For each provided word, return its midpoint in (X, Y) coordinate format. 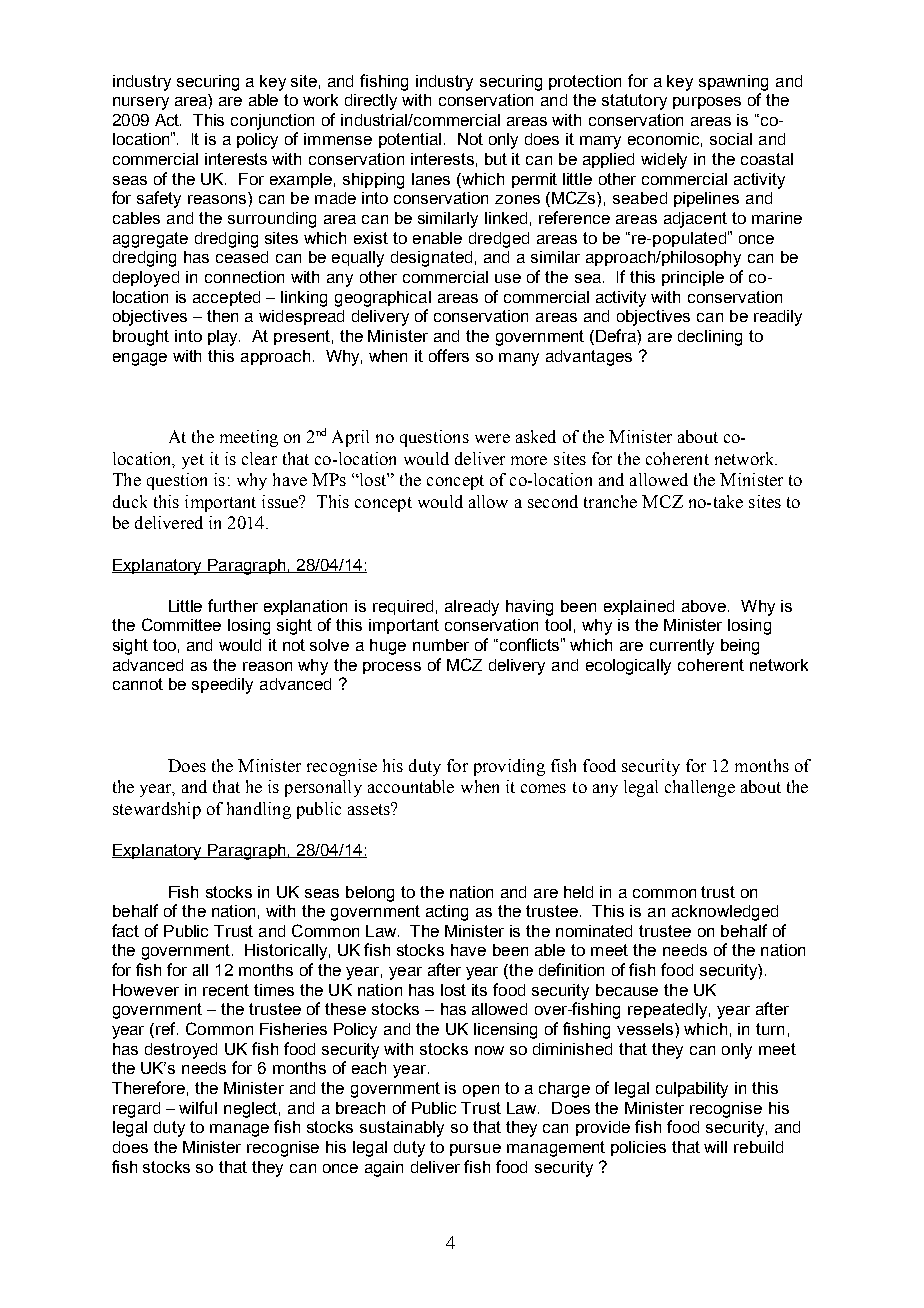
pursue (475, 1150)
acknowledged (725, 913)
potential (410, 140)
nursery (141, 103)
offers (449, 355)
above (705, 606)
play (224, 338)
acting (447, 913)
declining (710, 338)
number (441, 645)
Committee (181, 624)
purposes (707, 103)
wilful (198, 1107)
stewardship (157, 810)
